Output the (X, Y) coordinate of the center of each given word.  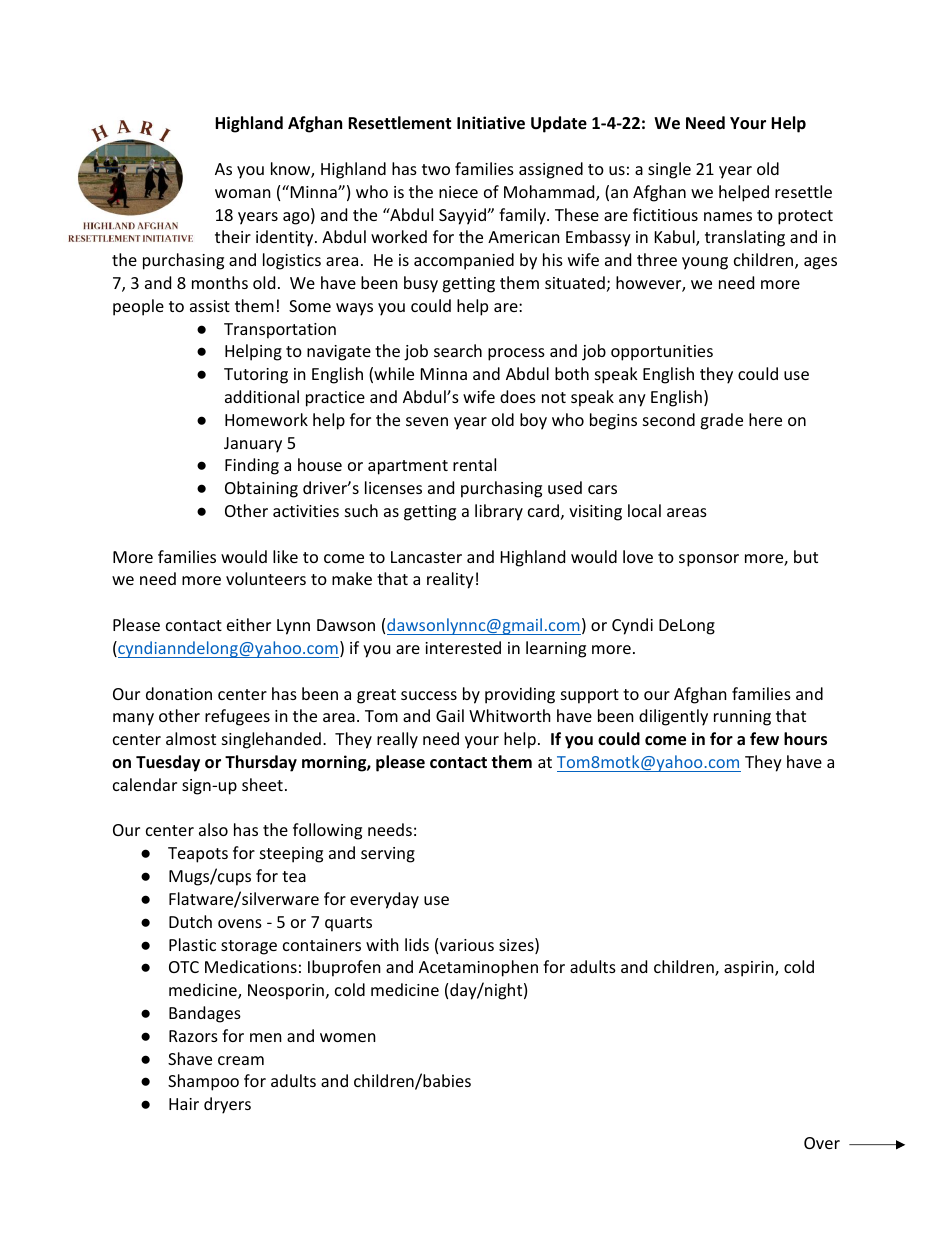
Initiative (491, 123)
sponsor (709, 560)
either (249, 624)
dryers (227, 1105)
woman (243, 193)
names (728, 216)
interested (463, 647)
